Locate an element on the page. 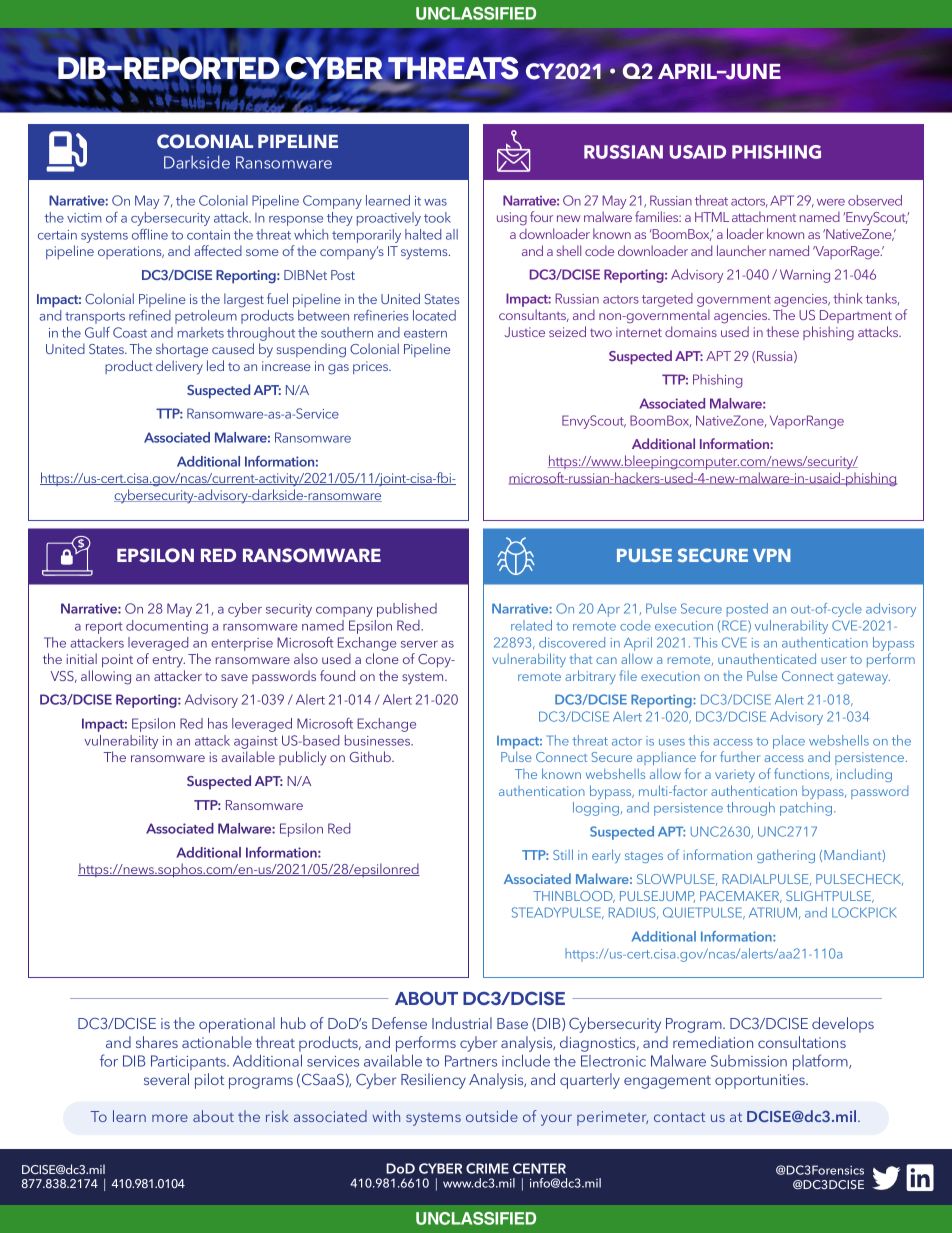 Image resolution: width=952 pixels, height=1233 pixels. attachment is located at coordinates (764, 216).
